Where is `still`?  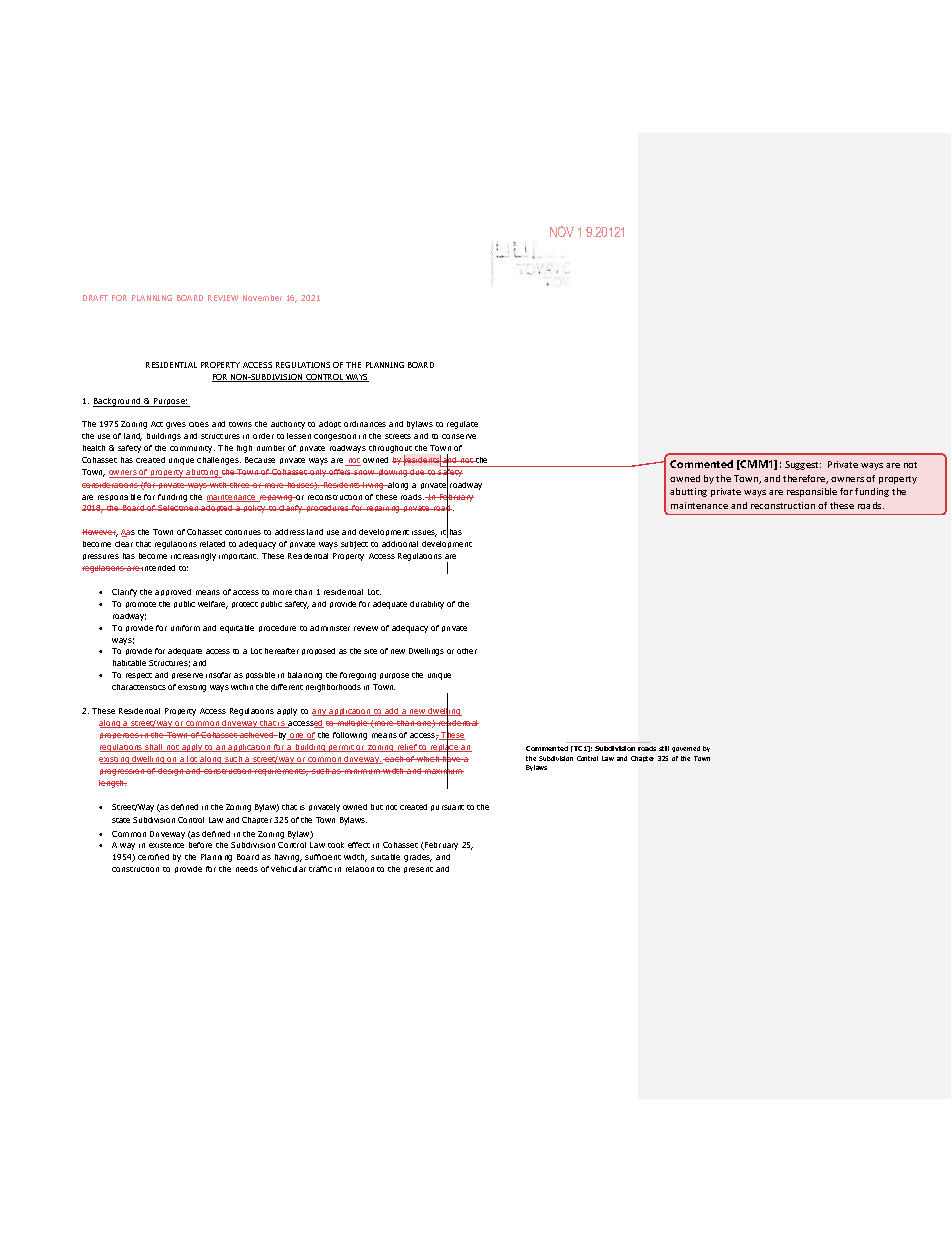
still is located at coordinates (664, 748).
